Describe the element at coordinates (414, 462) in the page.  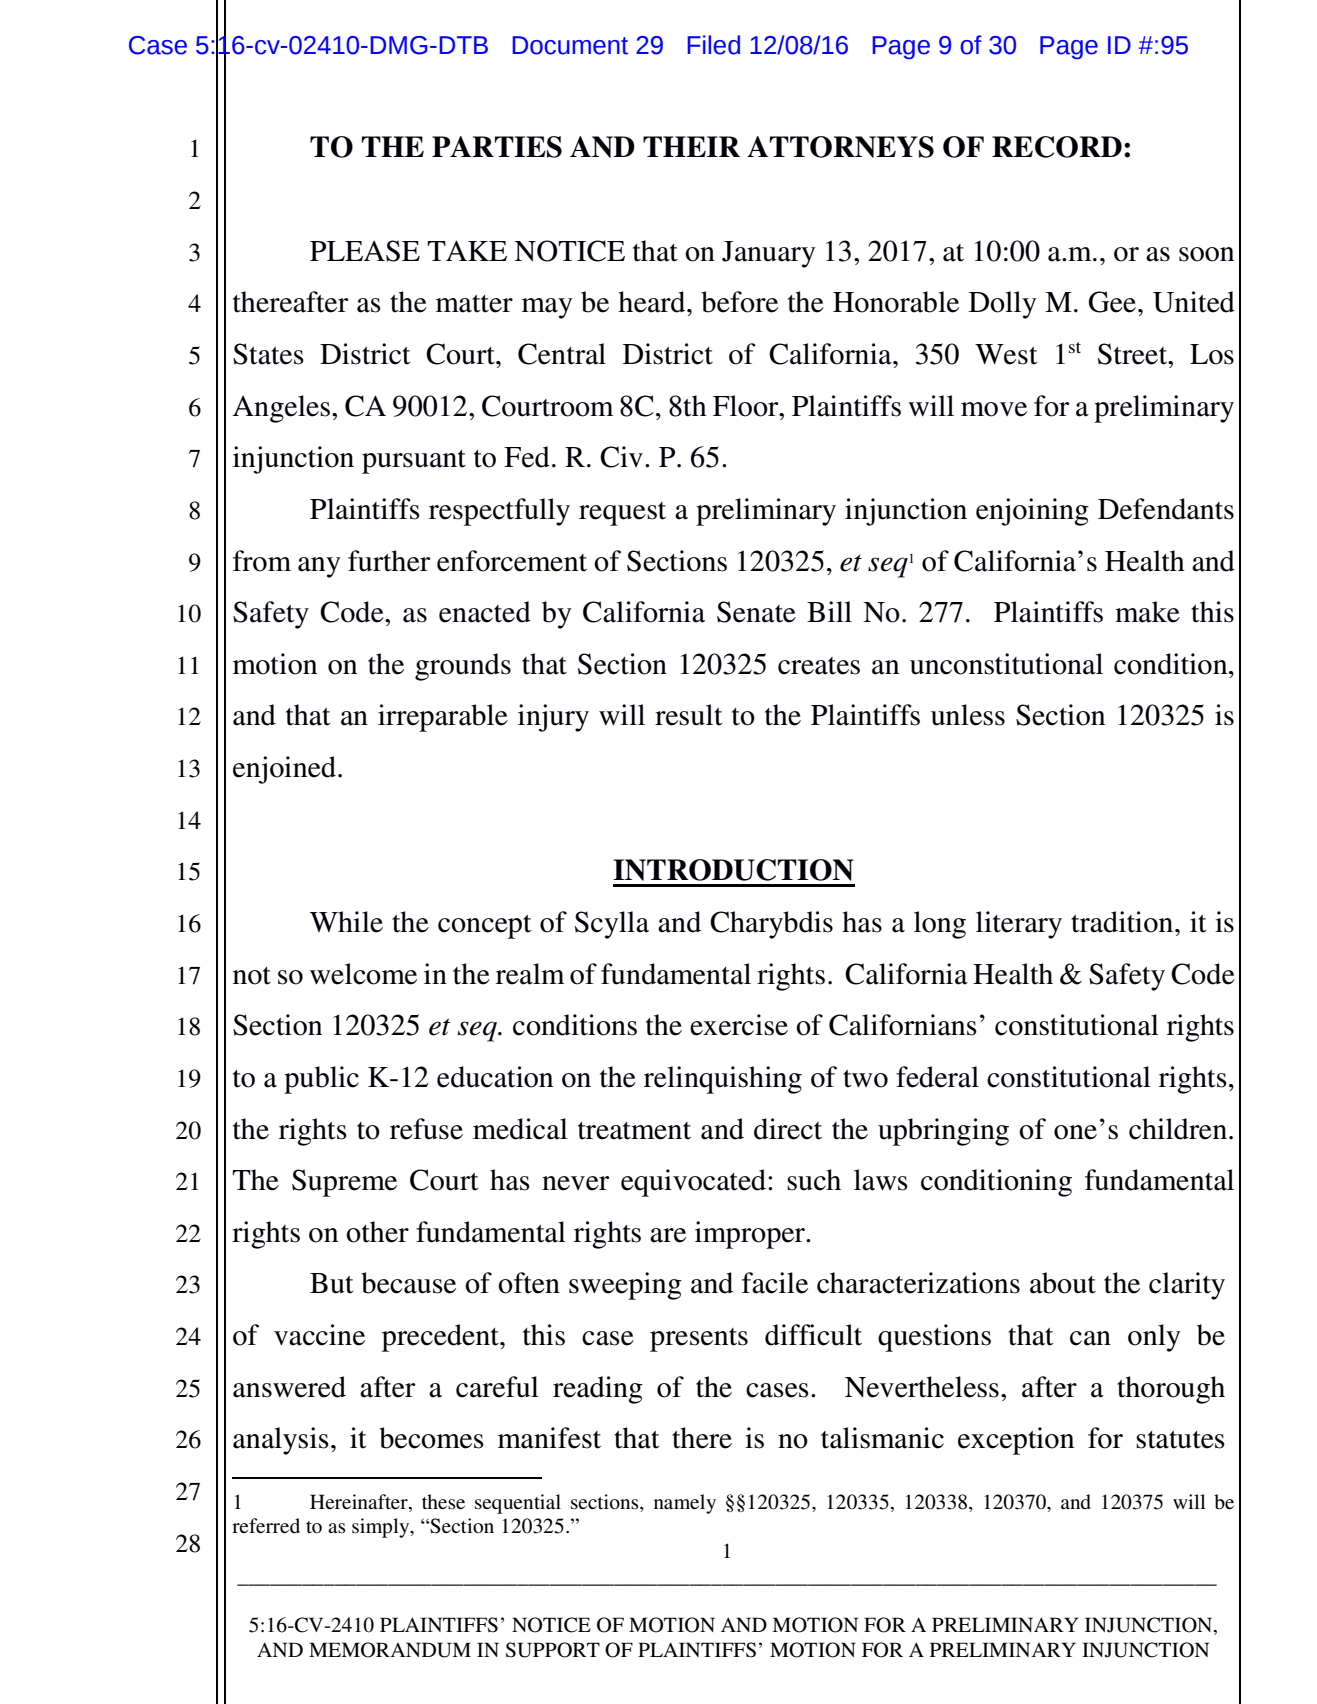
I see `pursuant` at that location.
